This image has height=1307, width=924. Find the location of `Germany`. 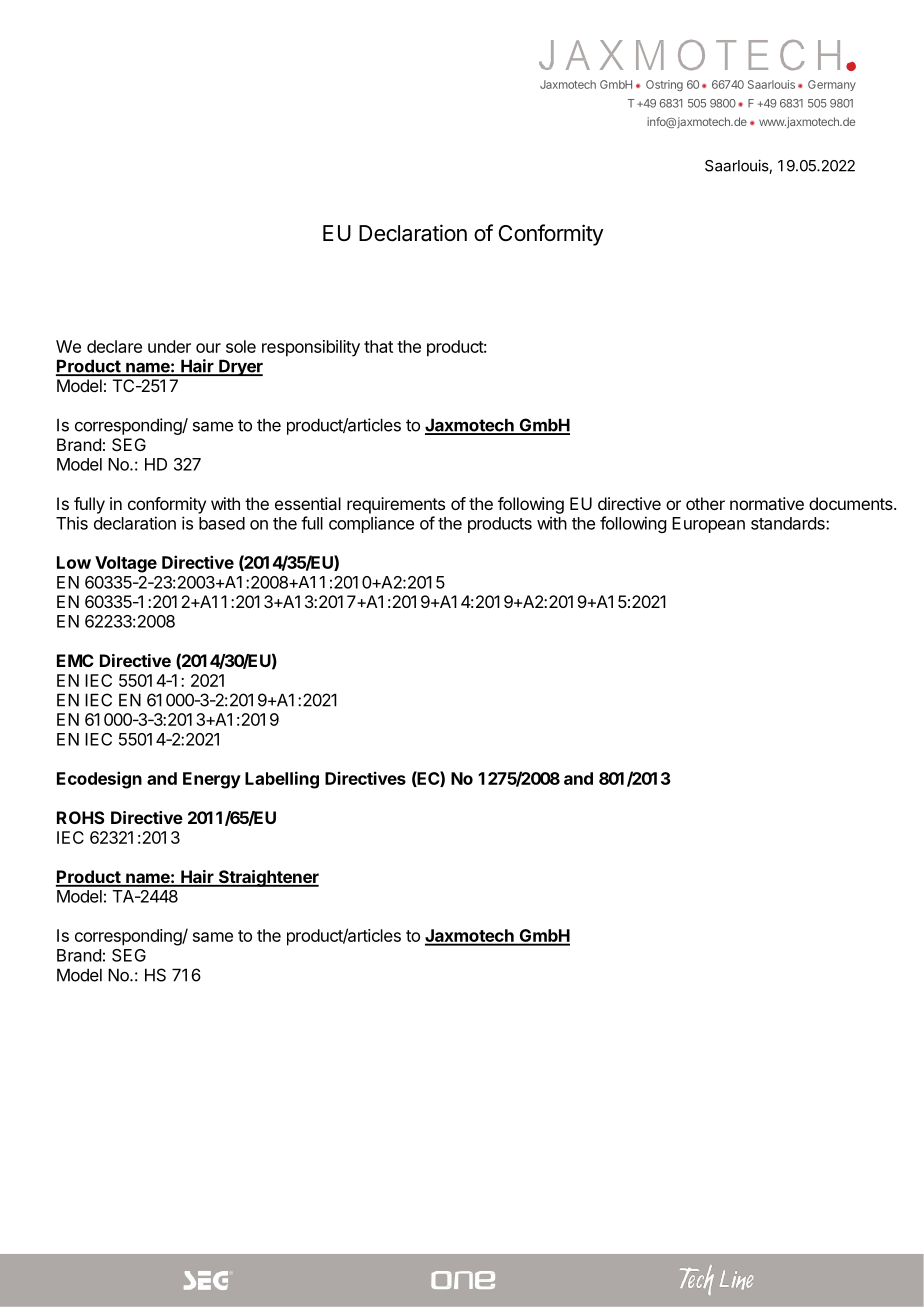

Germany is located at coordinates (832, 85).
